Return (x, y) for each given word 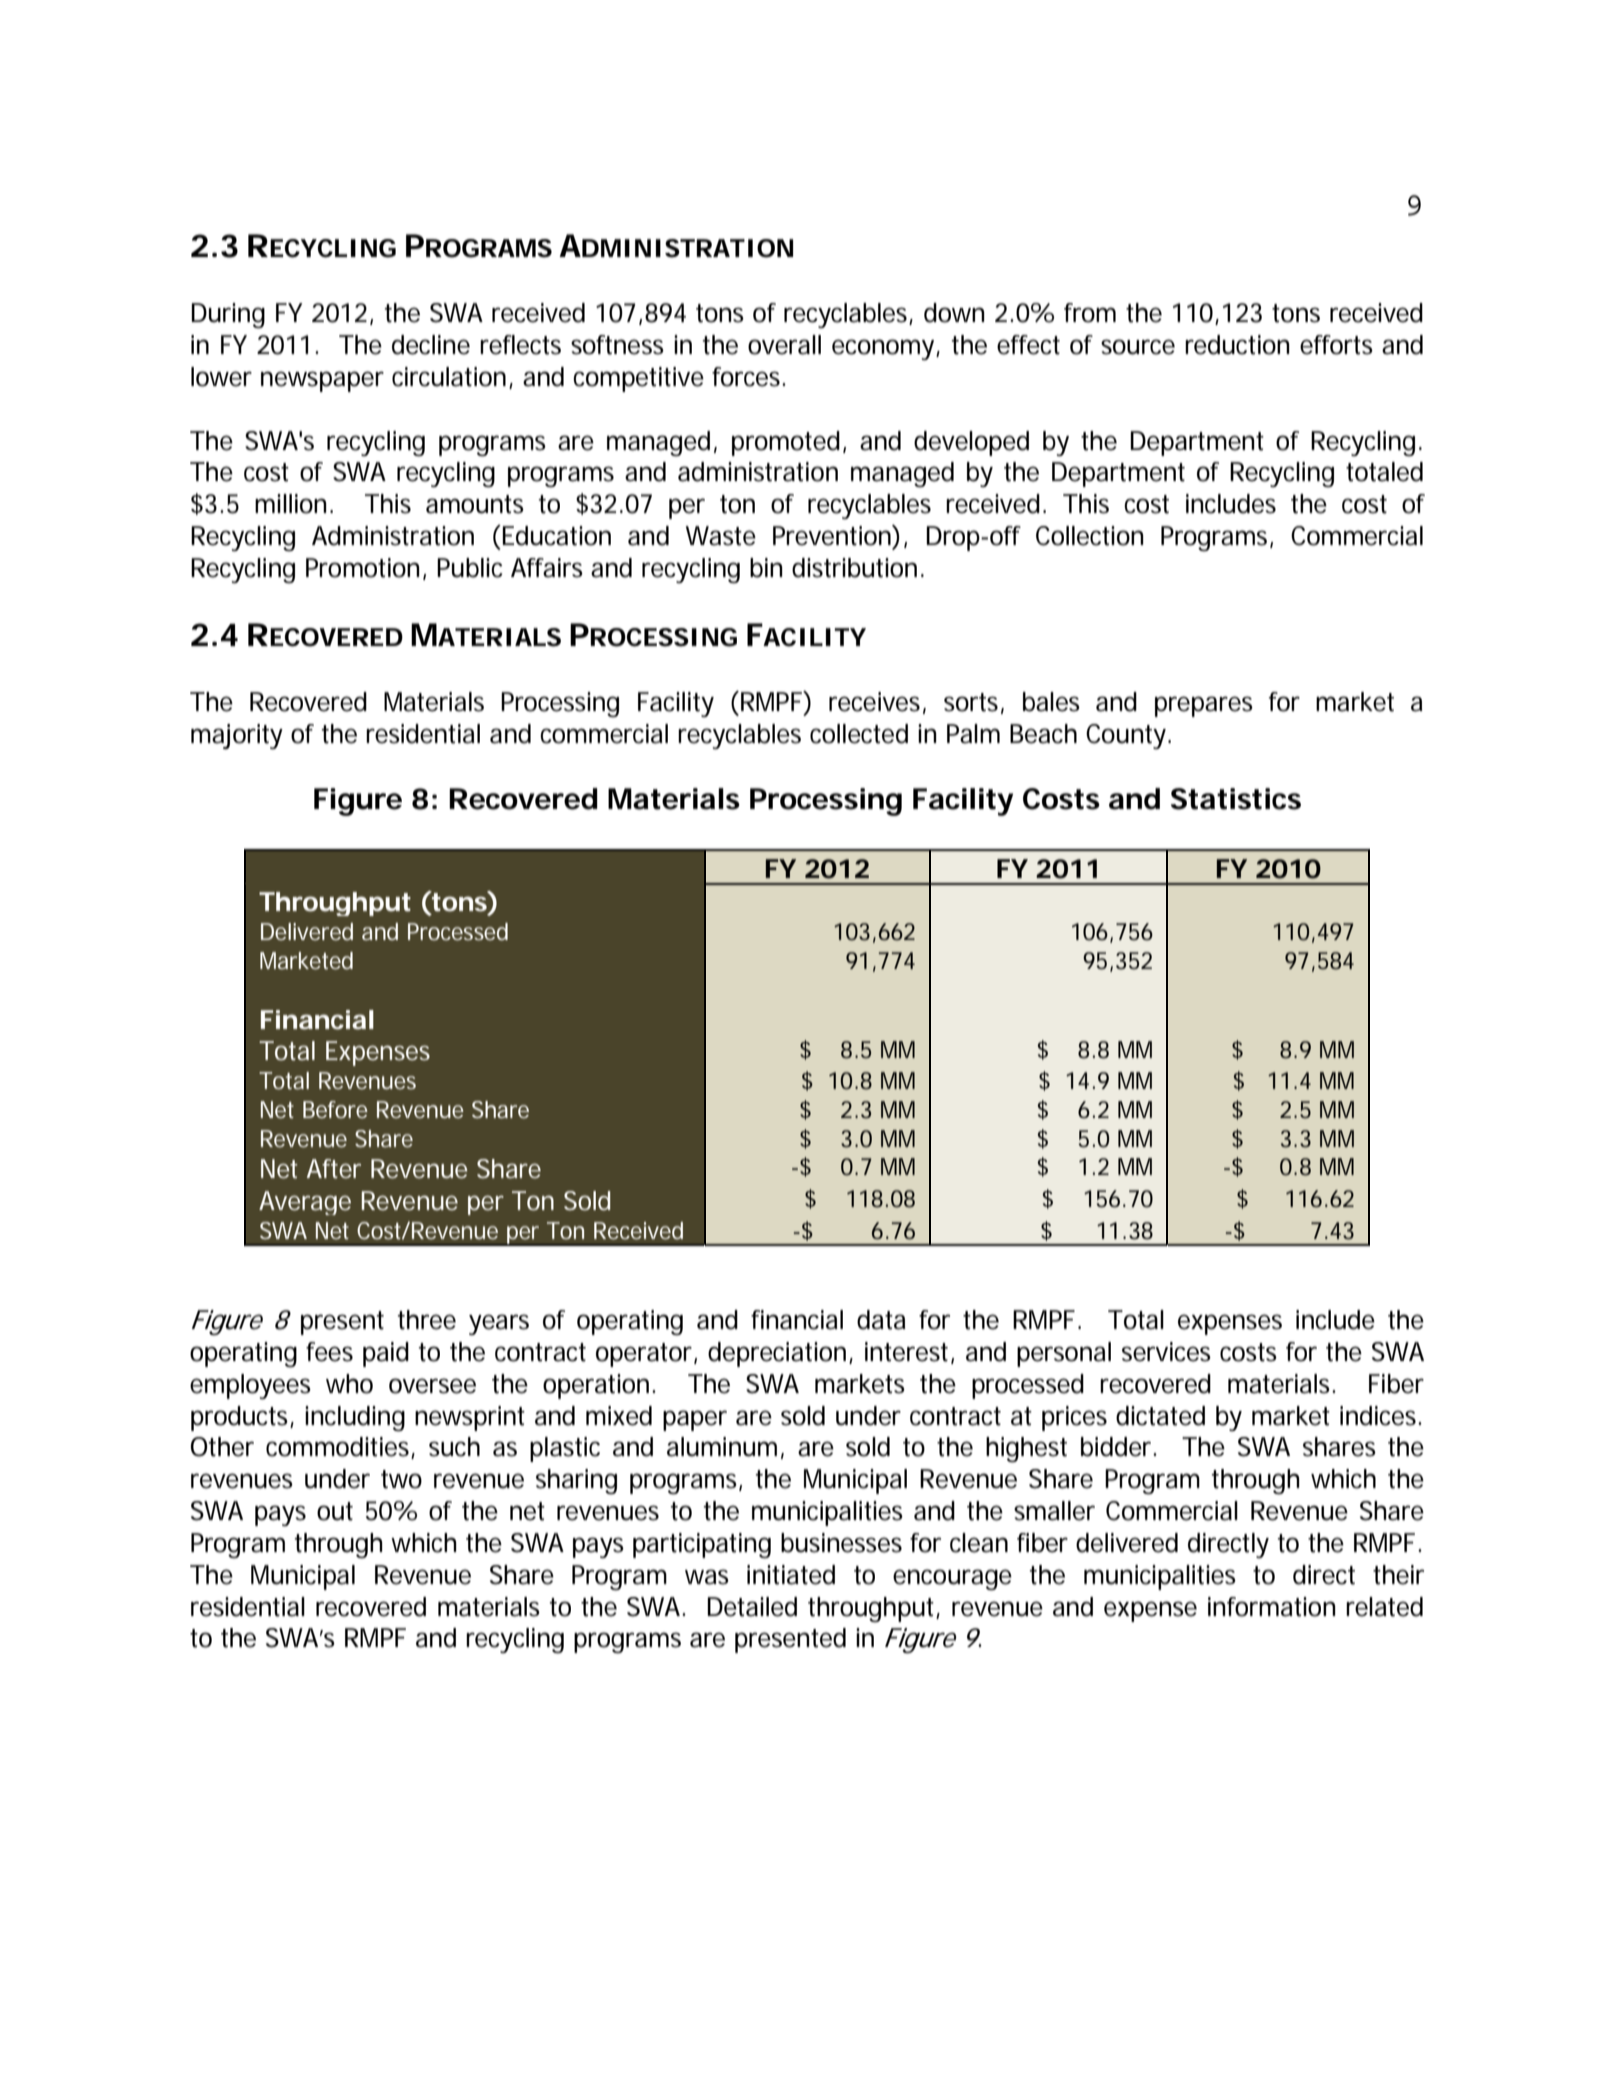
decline (431, 345)
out (335, 1511)
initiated (791, 1575)
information (1272, 1607)
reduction (1237, 345)
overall (784, 345)
